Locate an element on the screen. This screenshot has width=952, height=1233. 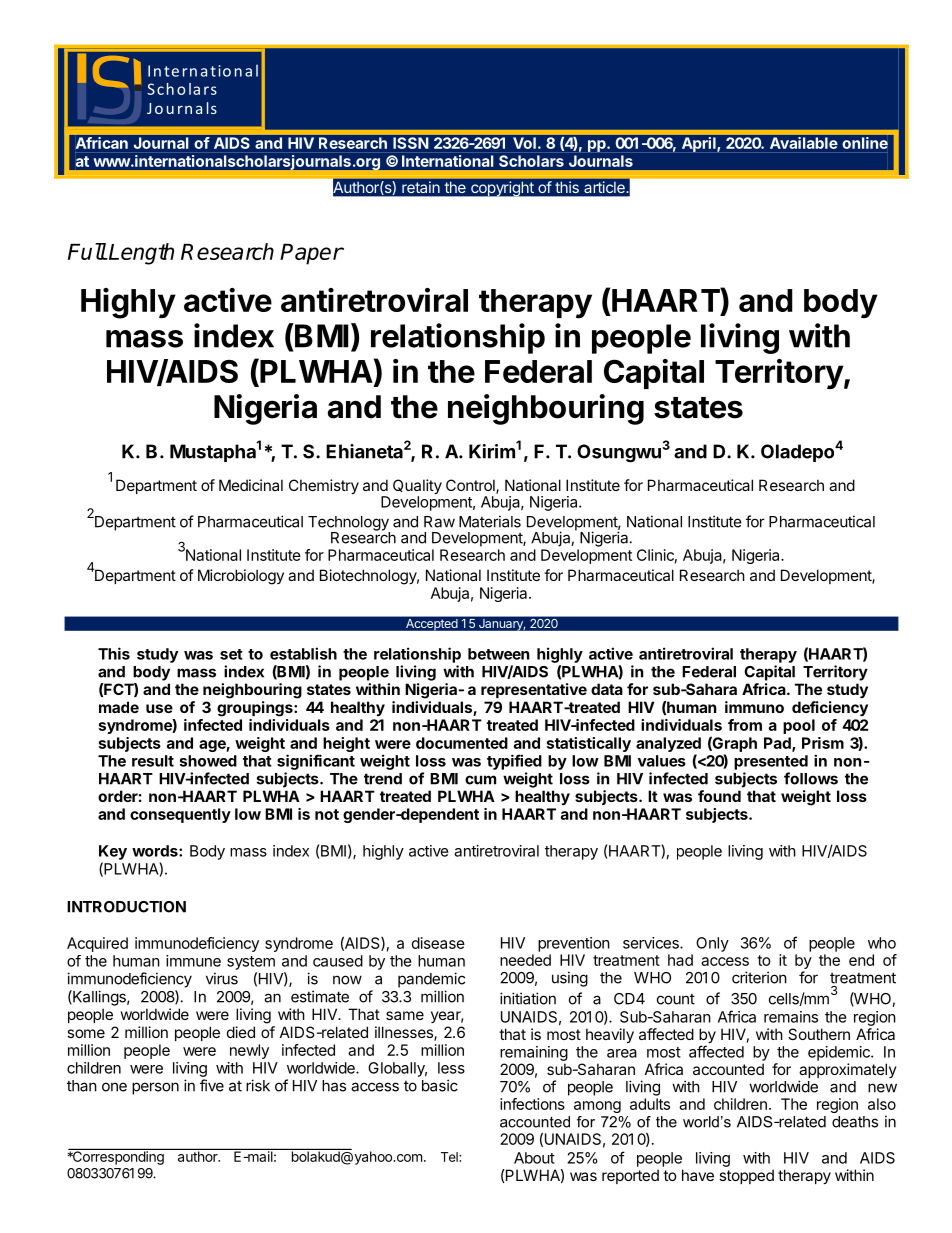
Length is located at coordinates (140, 254).
